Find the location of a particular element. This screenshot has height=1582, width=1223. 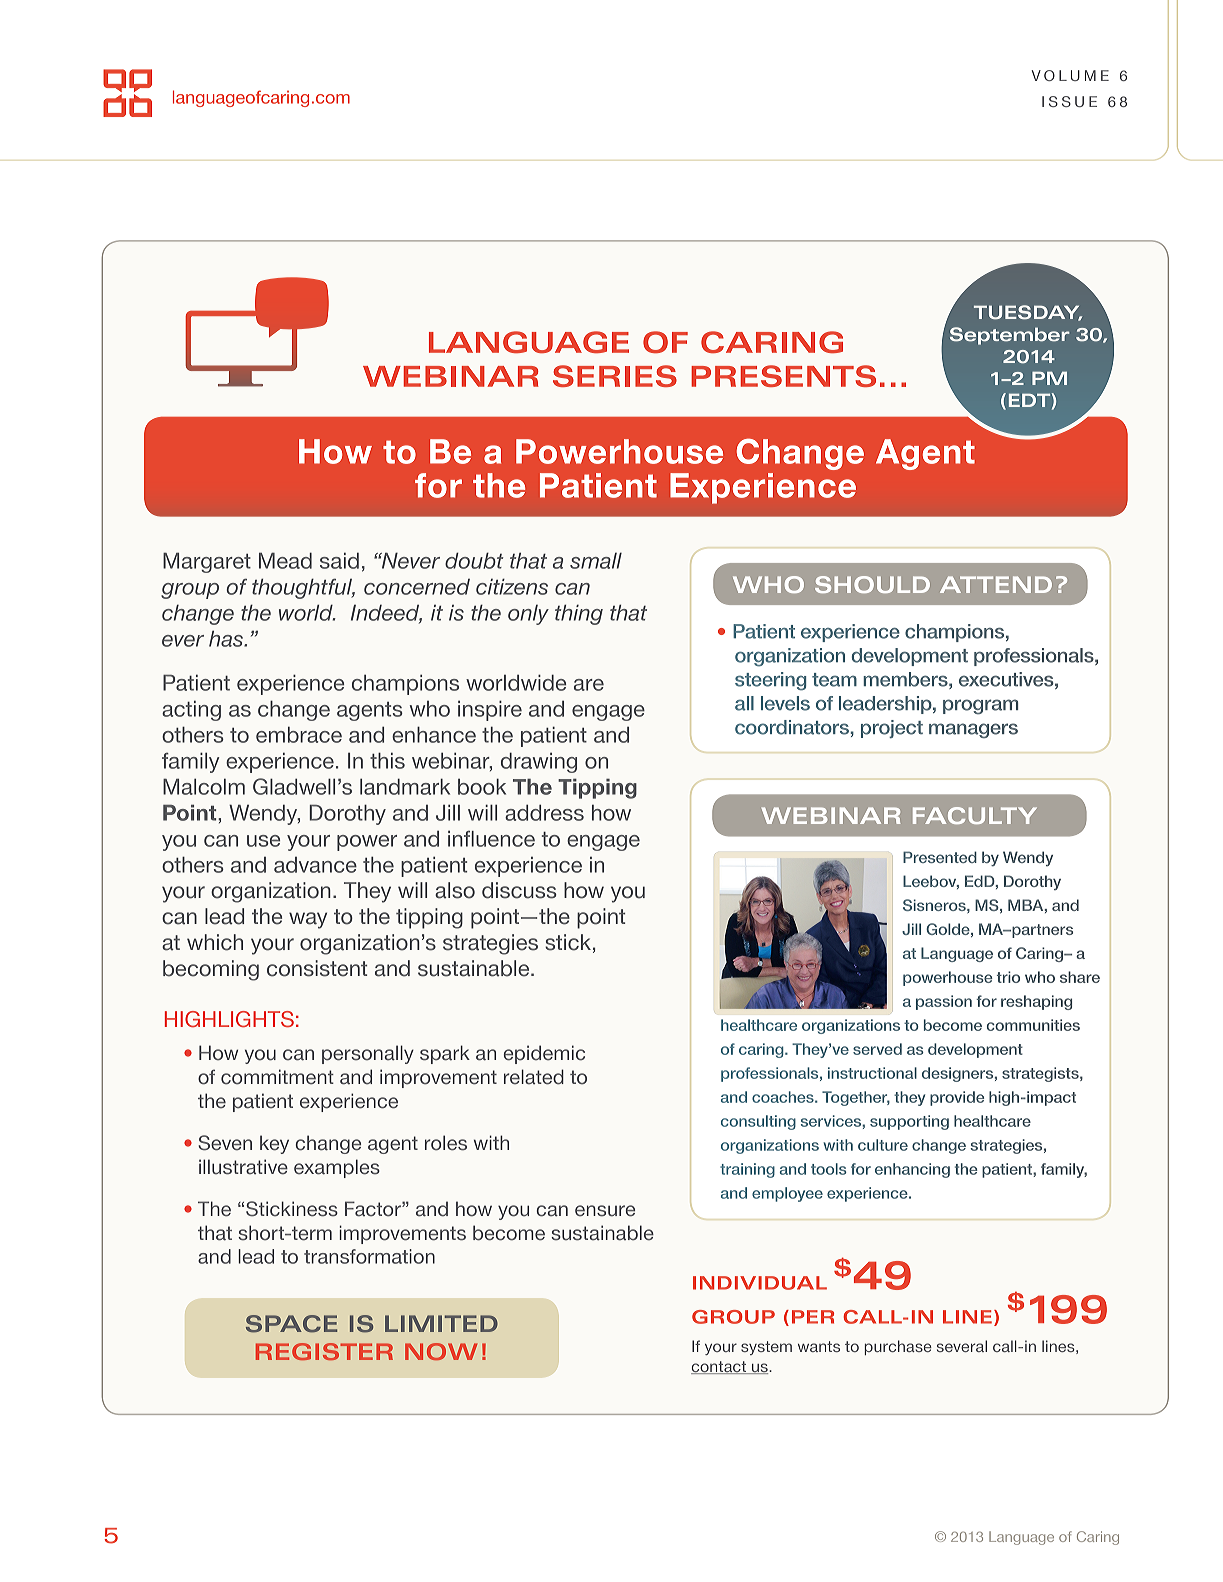

drawing is located at coordinates (539, 762).
